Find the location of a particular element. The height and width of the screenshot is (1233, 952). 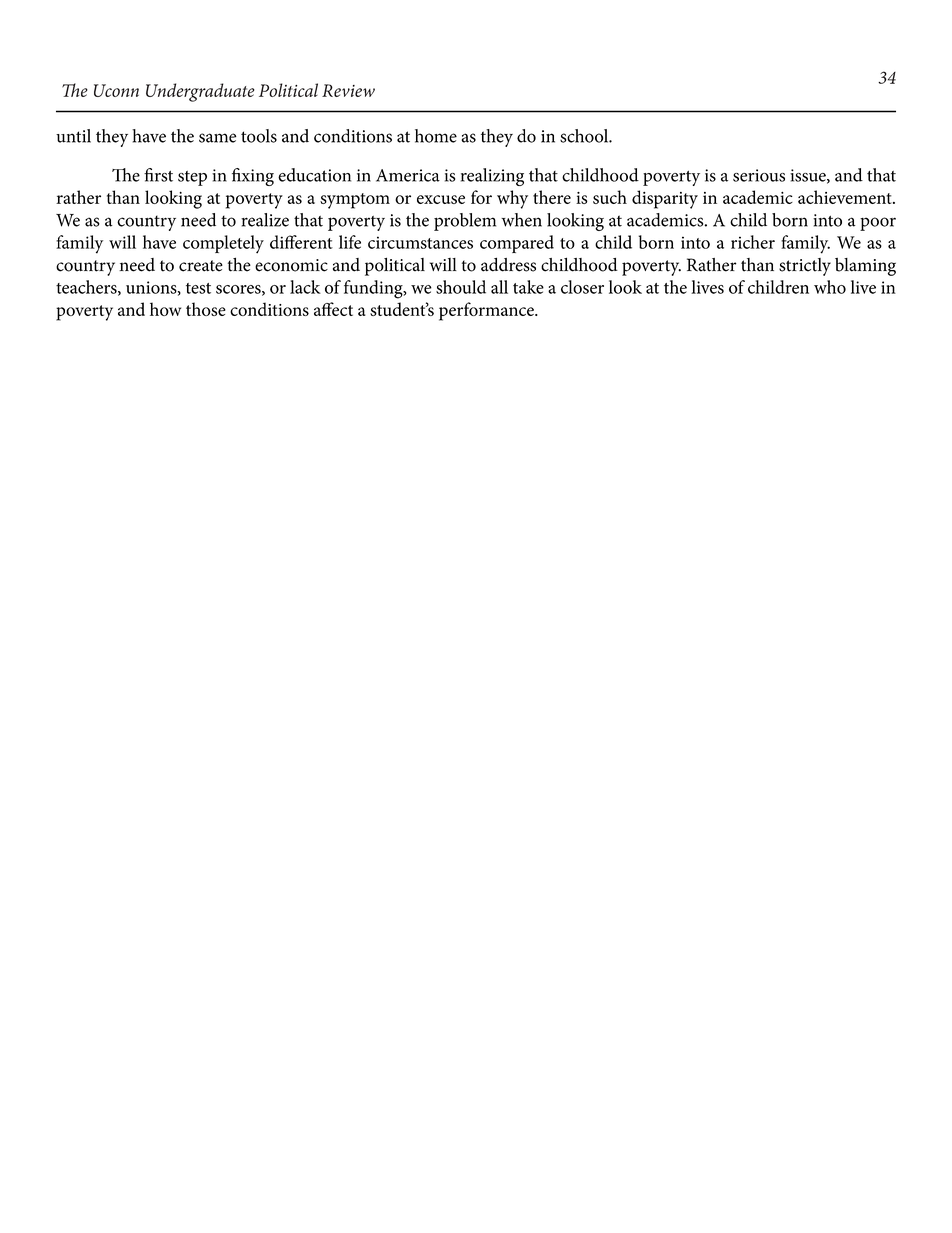

excuse is located at coordinates (441, 199).
